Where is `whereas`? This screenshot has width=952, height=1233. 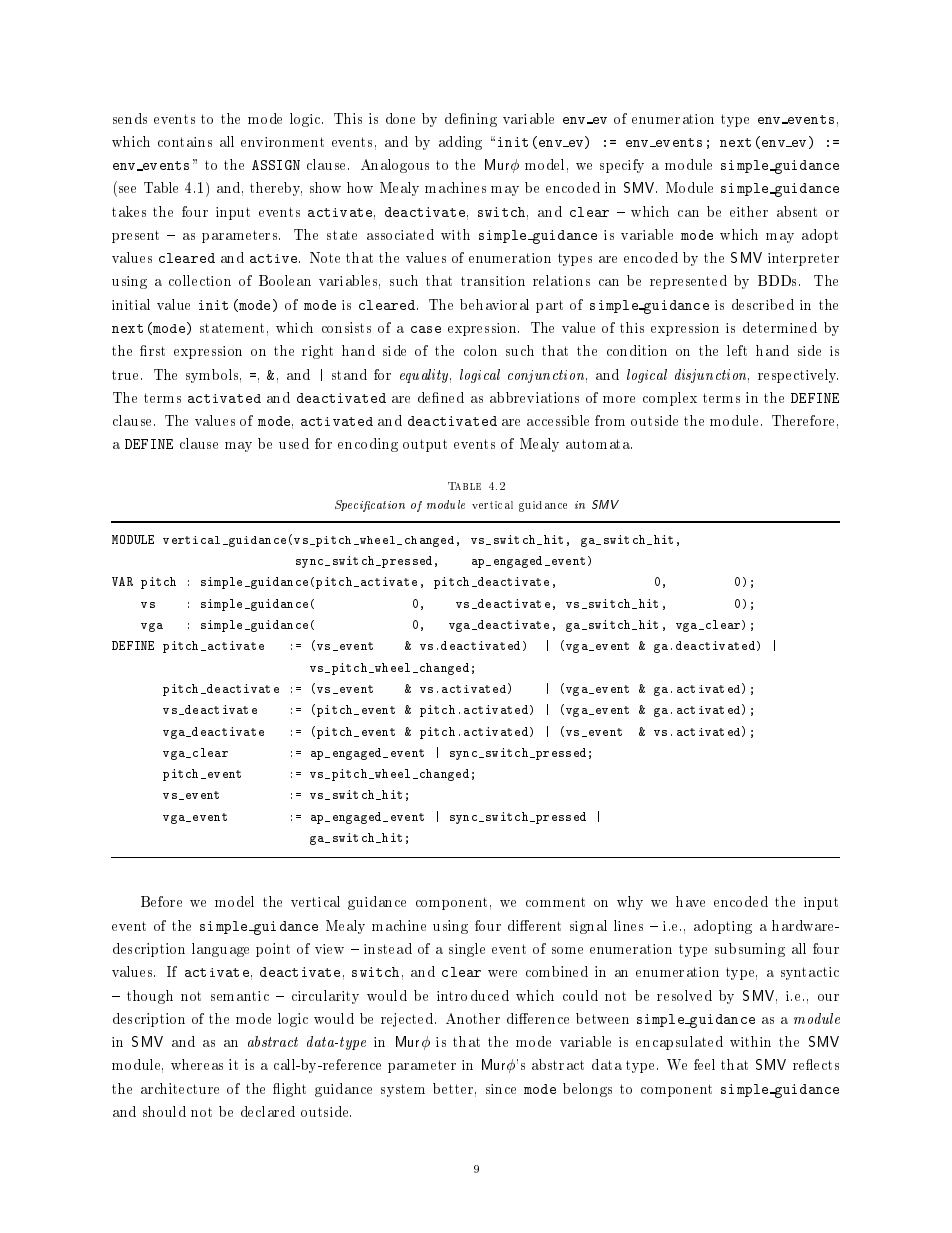
whereas is located at coordinates (197, 1064).
